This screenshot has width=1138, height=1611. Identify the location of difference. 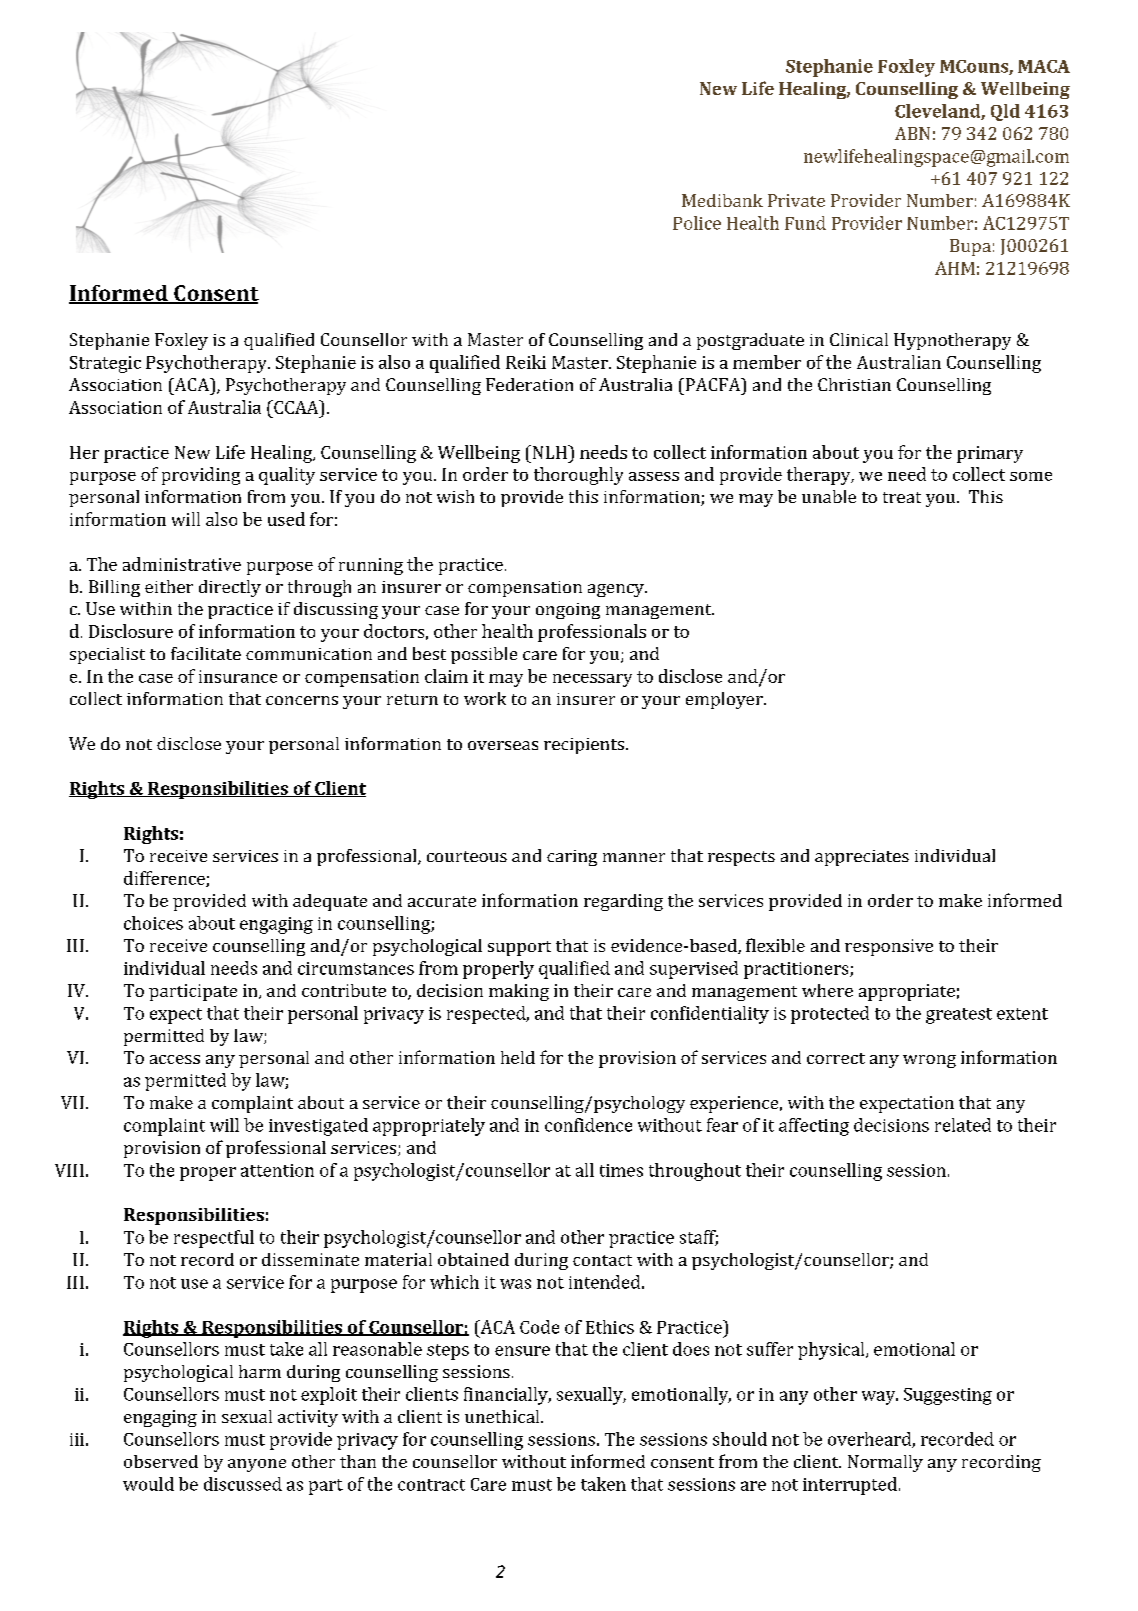
(165, 879).
